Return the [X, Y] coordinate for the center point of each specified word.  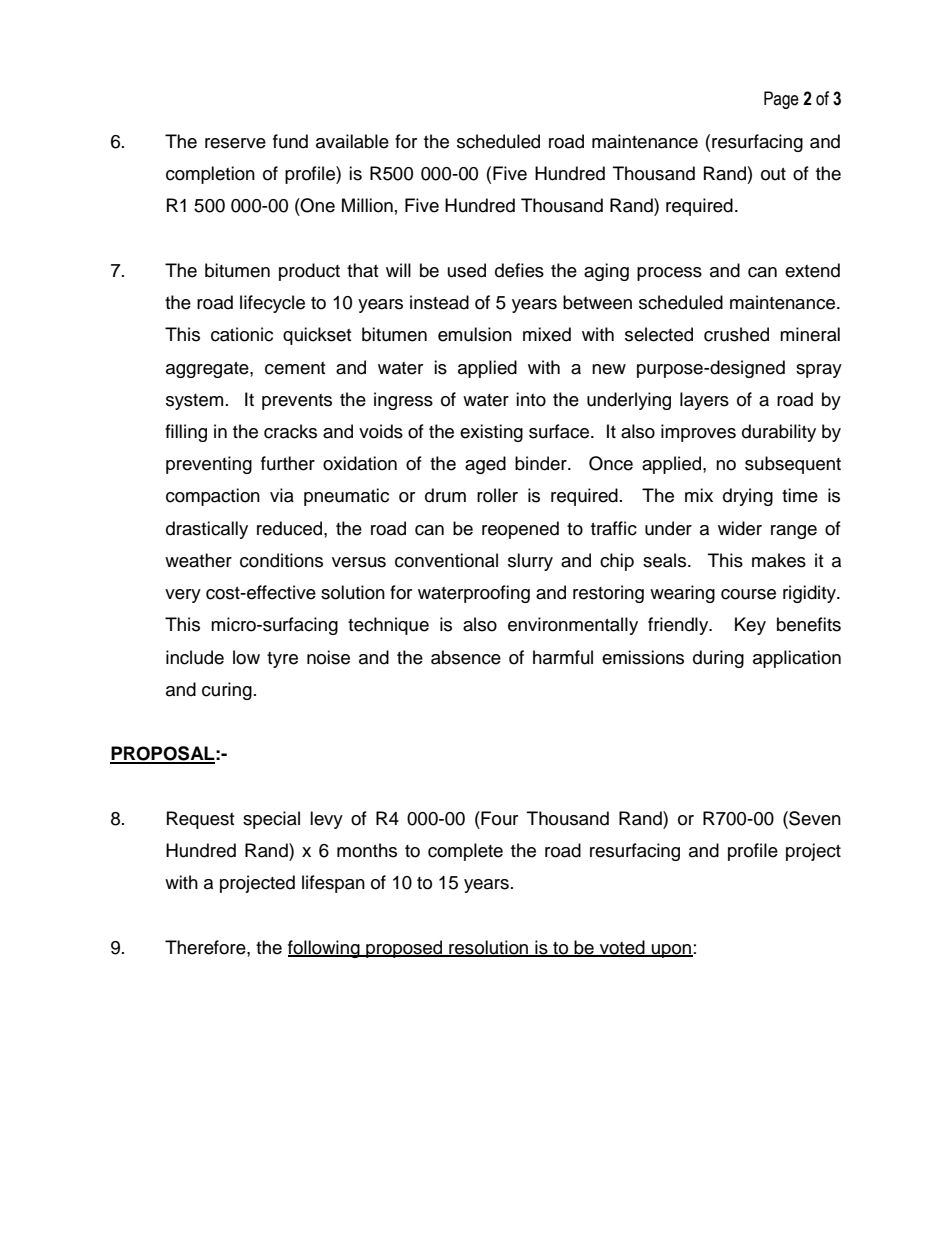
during [718, 659]
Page [781, 100]
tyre [282, 660]
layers [704, 401]
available [352, 141]
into [531, 399]
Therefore [206, 947]
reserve [235, 143]
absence [466, 657]
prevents [297, 402]
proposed [404, 949]
